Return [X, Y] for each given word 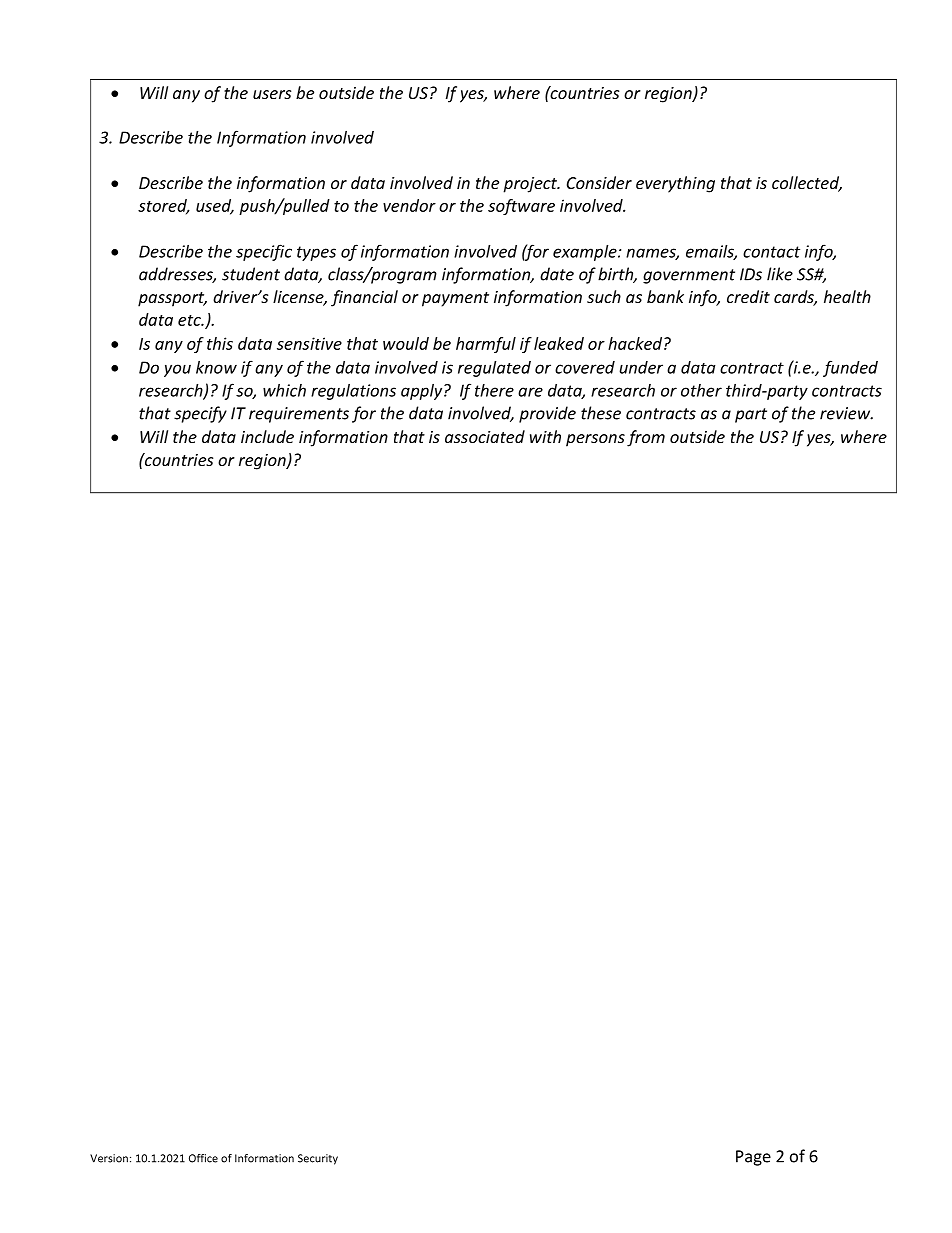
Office [203, 1158]
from [646, 438]
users [272, 94]
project [531, 185]
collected [807, 184]
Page [753, 1158]
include [267, 436]
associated [485, 436]
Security [318, 1159]
